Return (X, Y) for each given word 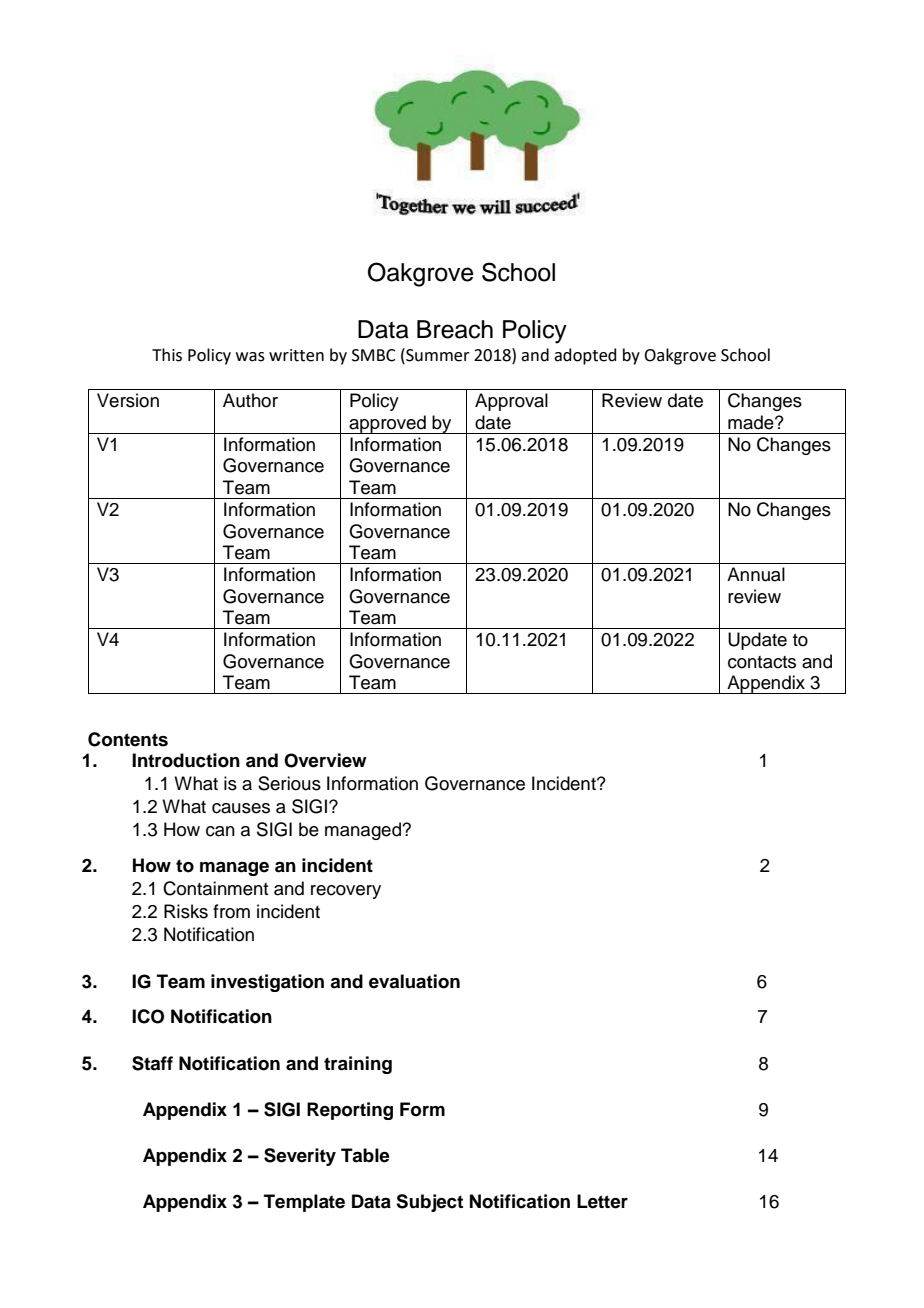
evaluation (414, 981)
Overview (325, 760)
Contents (128, 739)
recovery (346, 892)
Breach (455, 329)
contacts (762, 662)
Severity (300, 1157)
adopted (585, 356)
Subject (429, 1203)
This (167, 355)
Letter (602, 1201)
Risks (186, 911)
